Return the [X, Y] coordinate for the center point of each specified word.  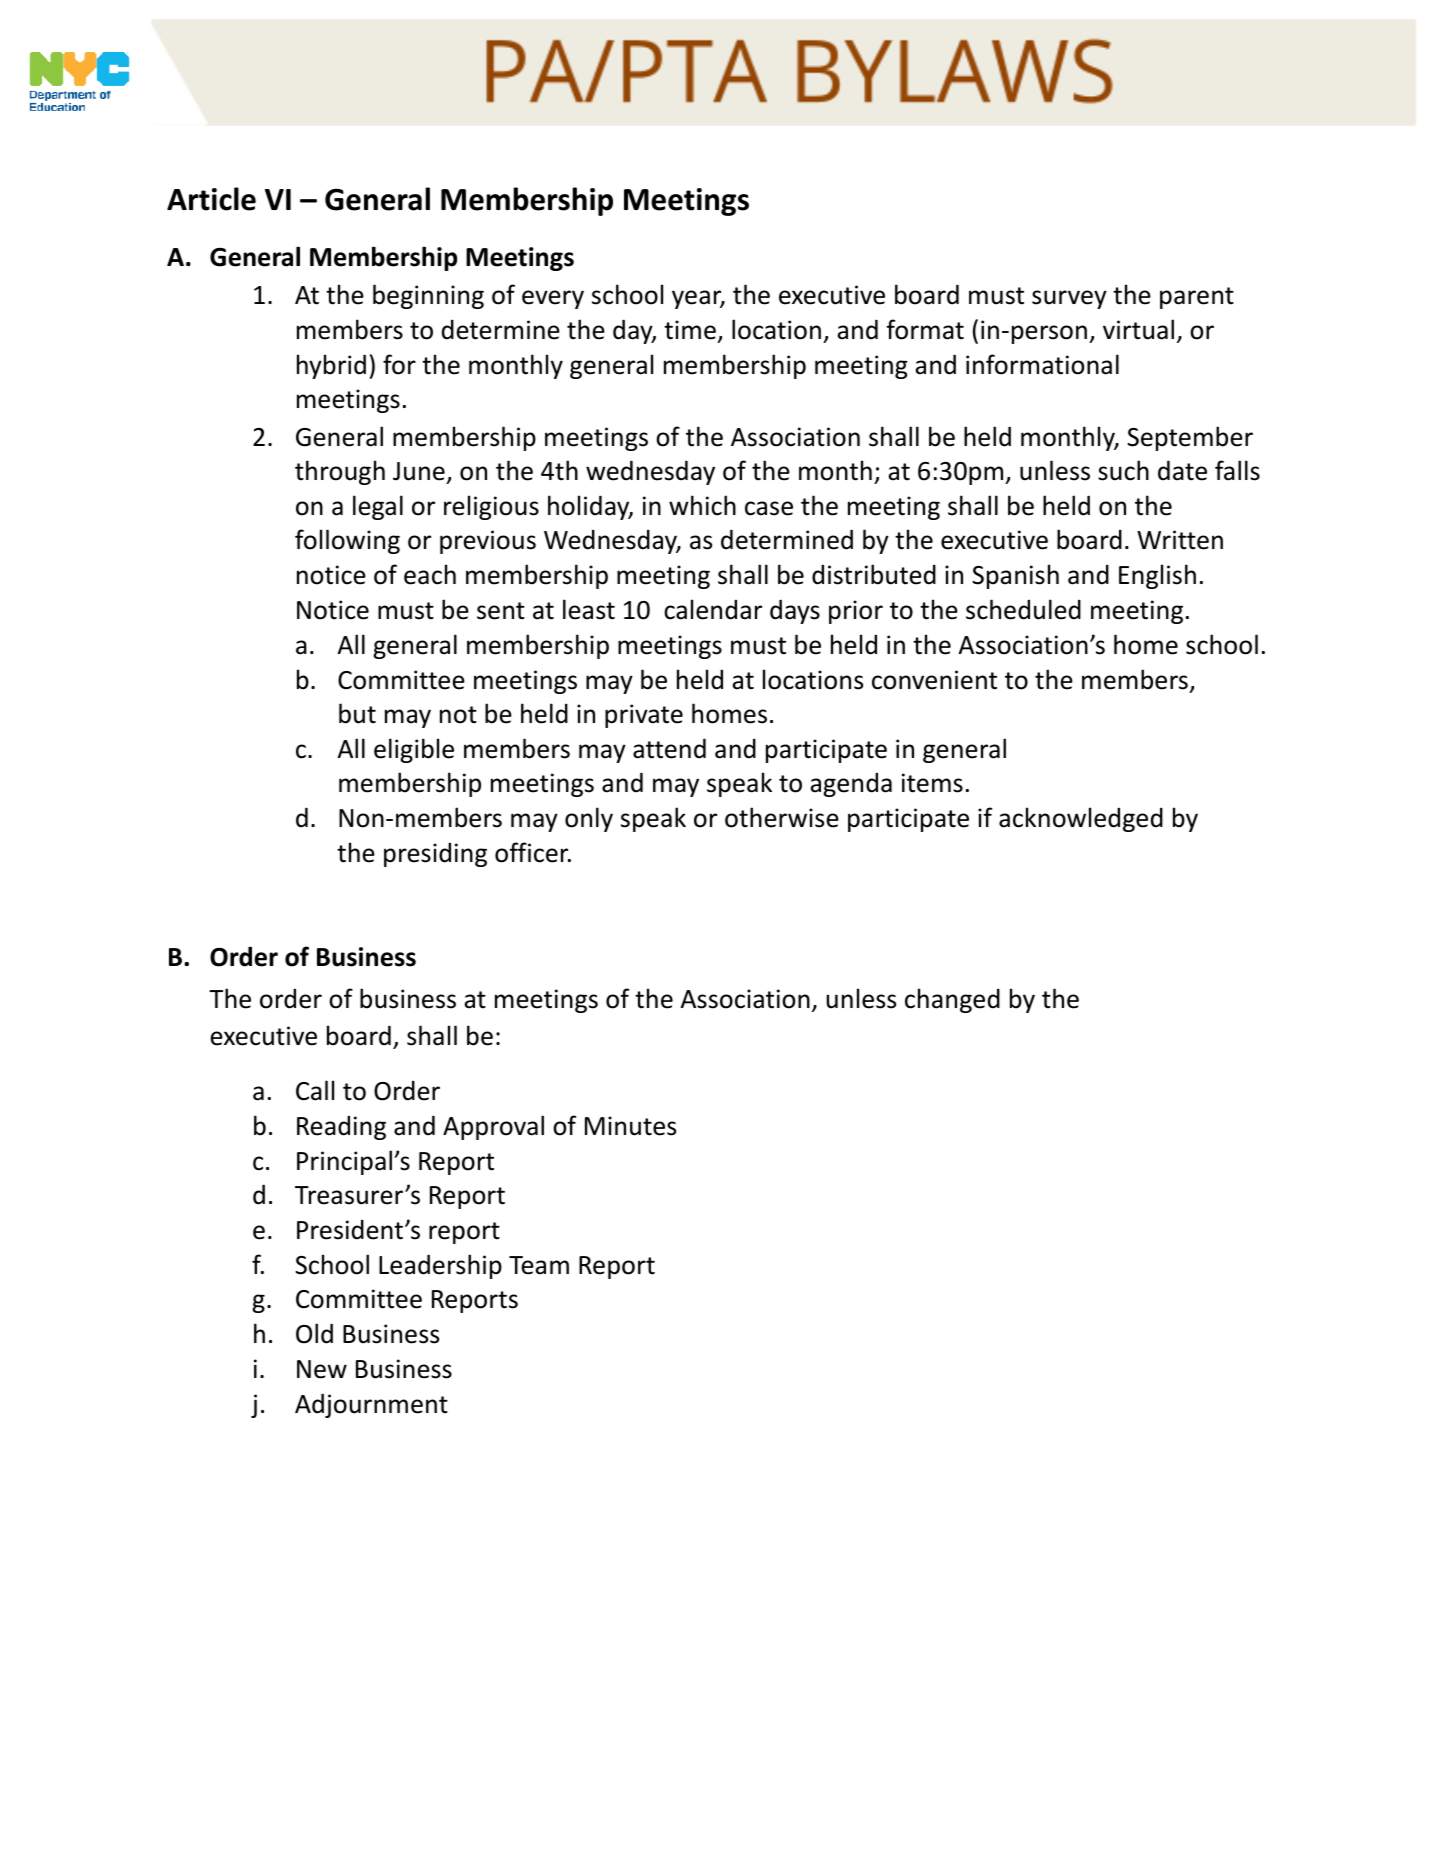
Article [211, 199]
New [322, 1369]
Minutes [630, 1126]
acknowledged [1081, 819]
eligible [414, 750]
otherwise [782, 817]
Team [539, 1265]
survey [1069, 299]
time [690, 330]
